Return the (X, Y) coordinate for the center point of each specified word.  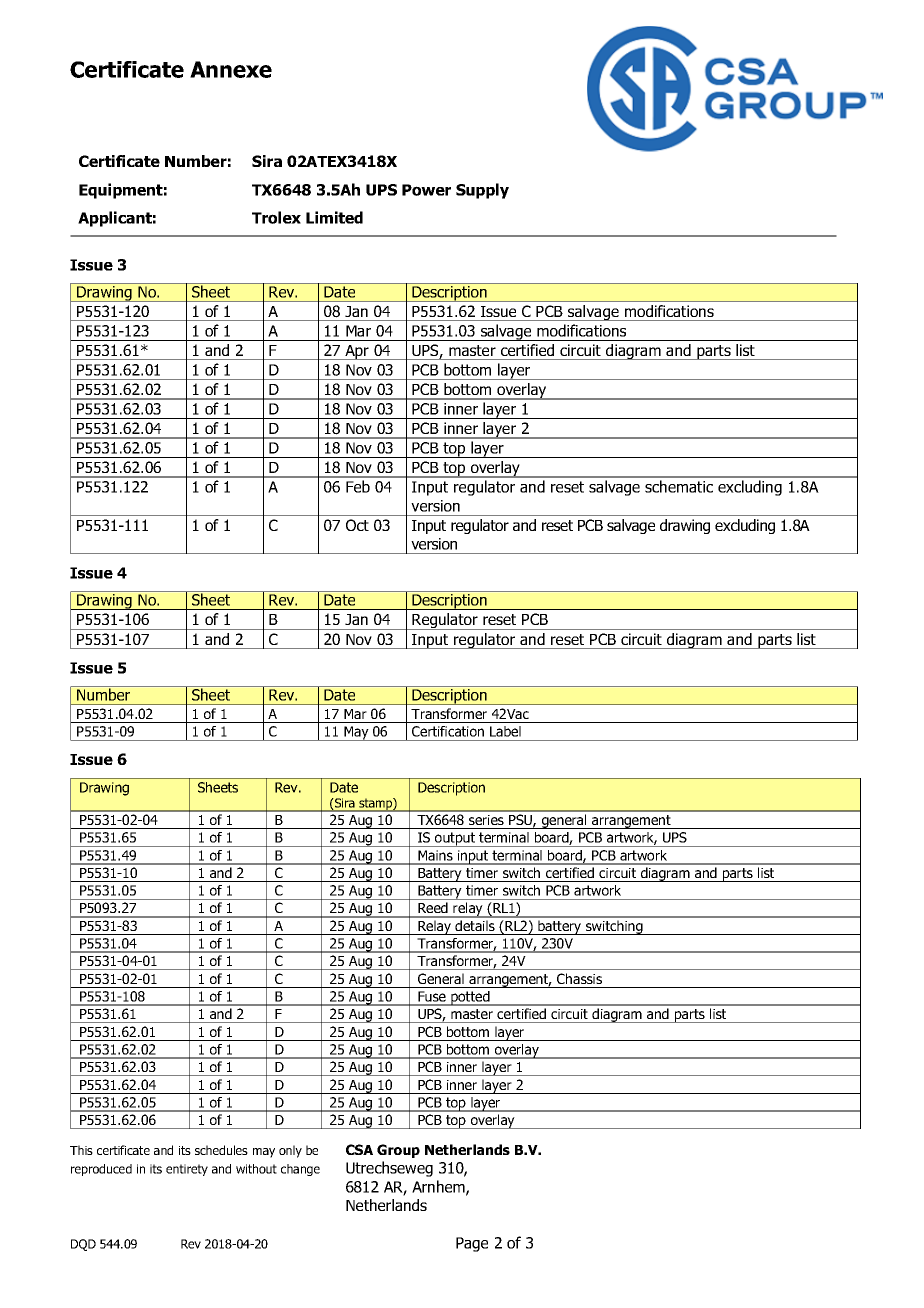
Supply (482, 191)
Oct (357, 525)
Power (426, 190)
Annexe (231, 69)
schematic (679, 486)
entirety (187, 1170)
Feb (358, 486)
